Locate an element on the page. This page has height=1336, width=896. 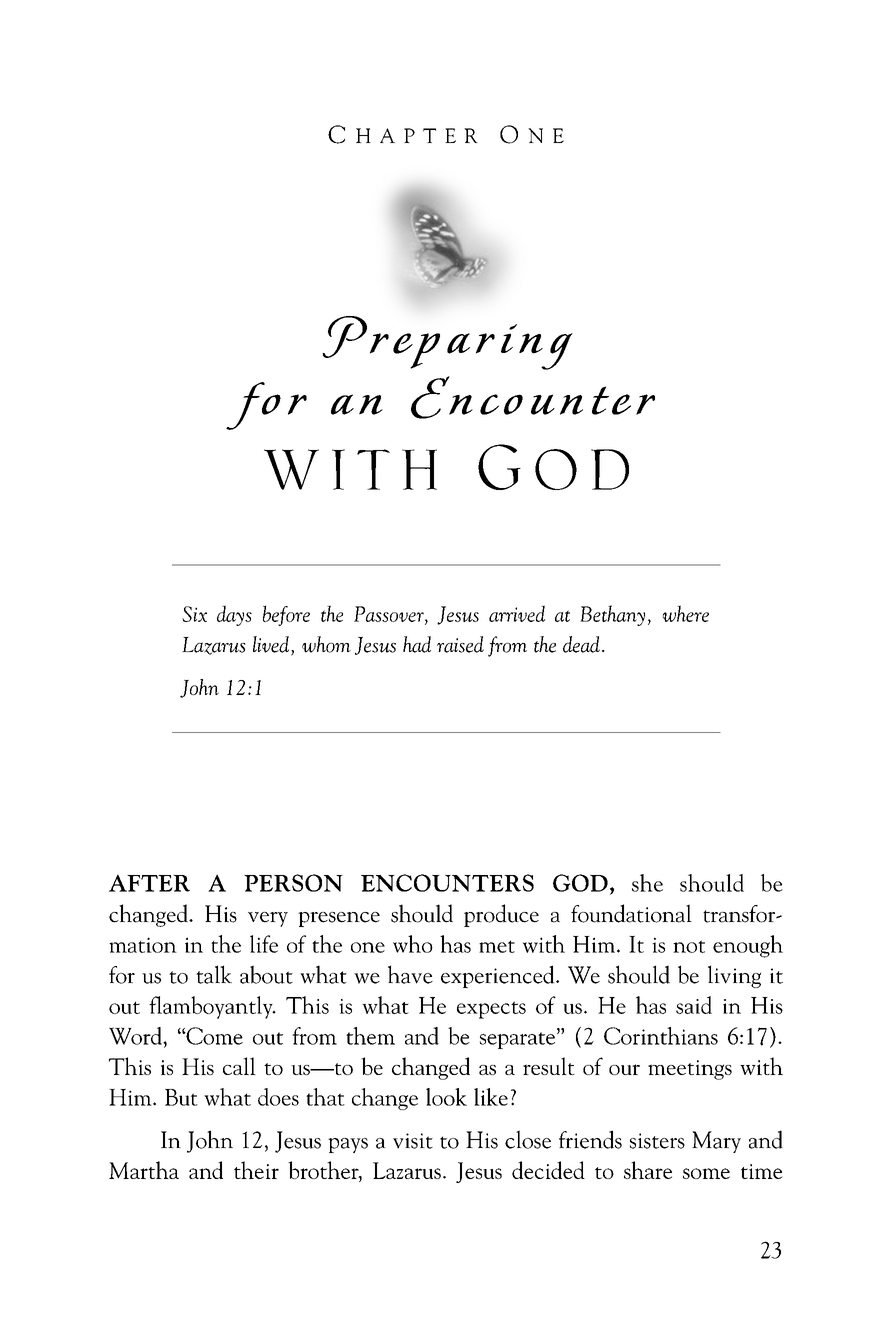
have is located at coordinates (410, 974).
